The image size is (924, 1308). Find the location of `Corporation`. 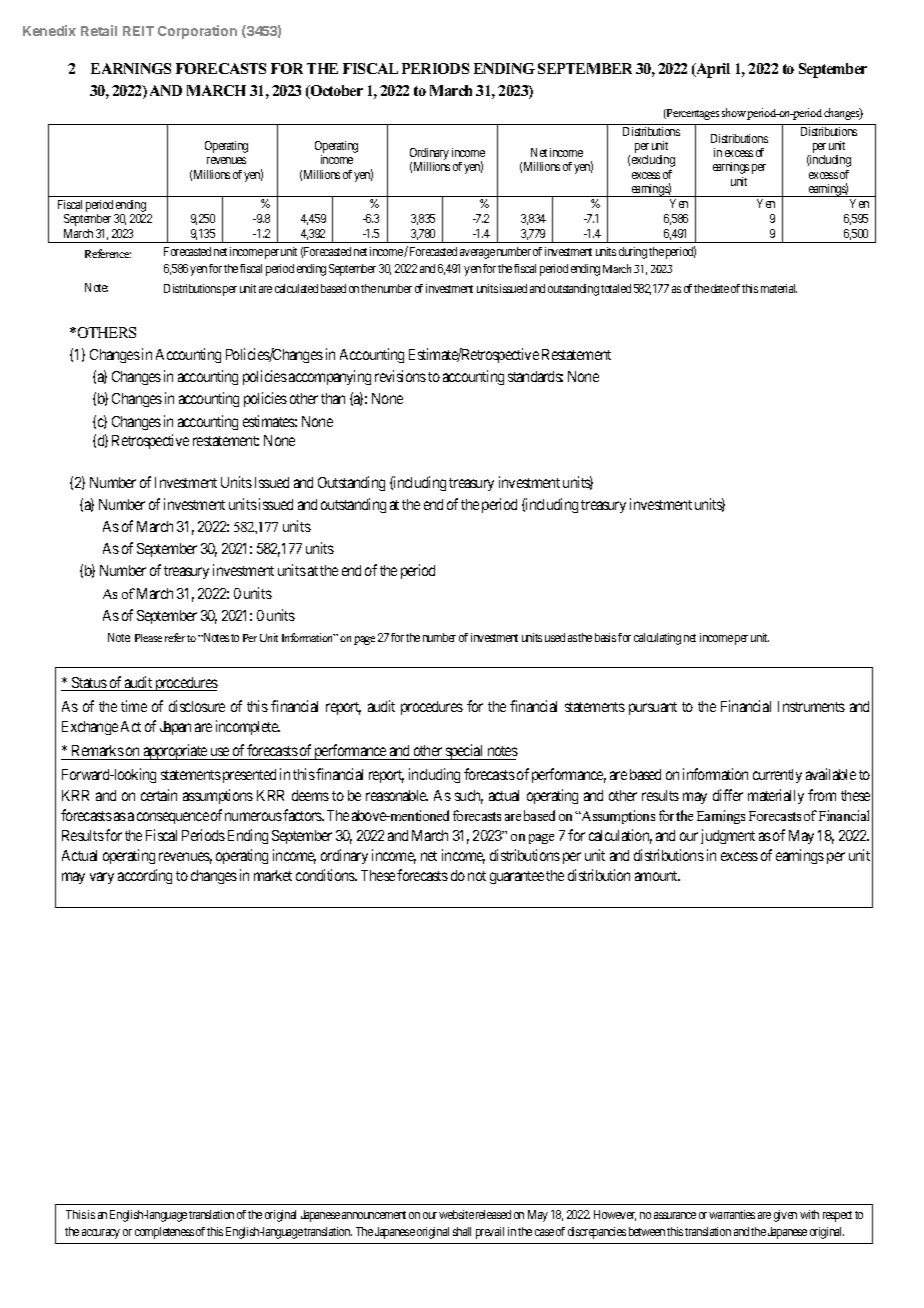

Corporation is located at coordinates (197, 32).
